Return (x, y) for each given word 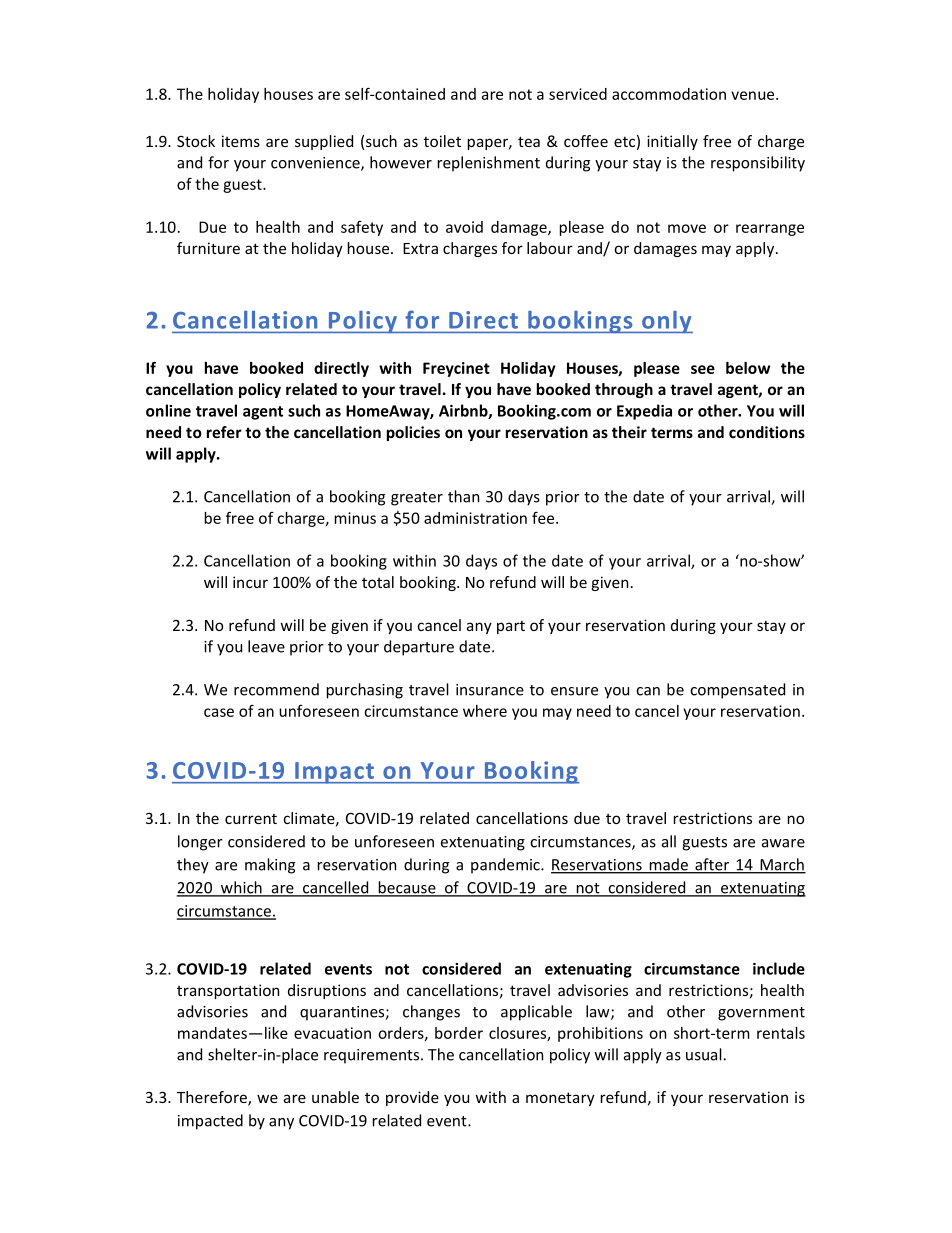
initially (672, 142)
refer (224, 432)
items (241, 141)
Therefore (213, 1098)
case (219, 712)
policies (413, 433)
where (485, 711)
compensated (737, 691)
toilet (442, 141)
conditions (767, 432)
